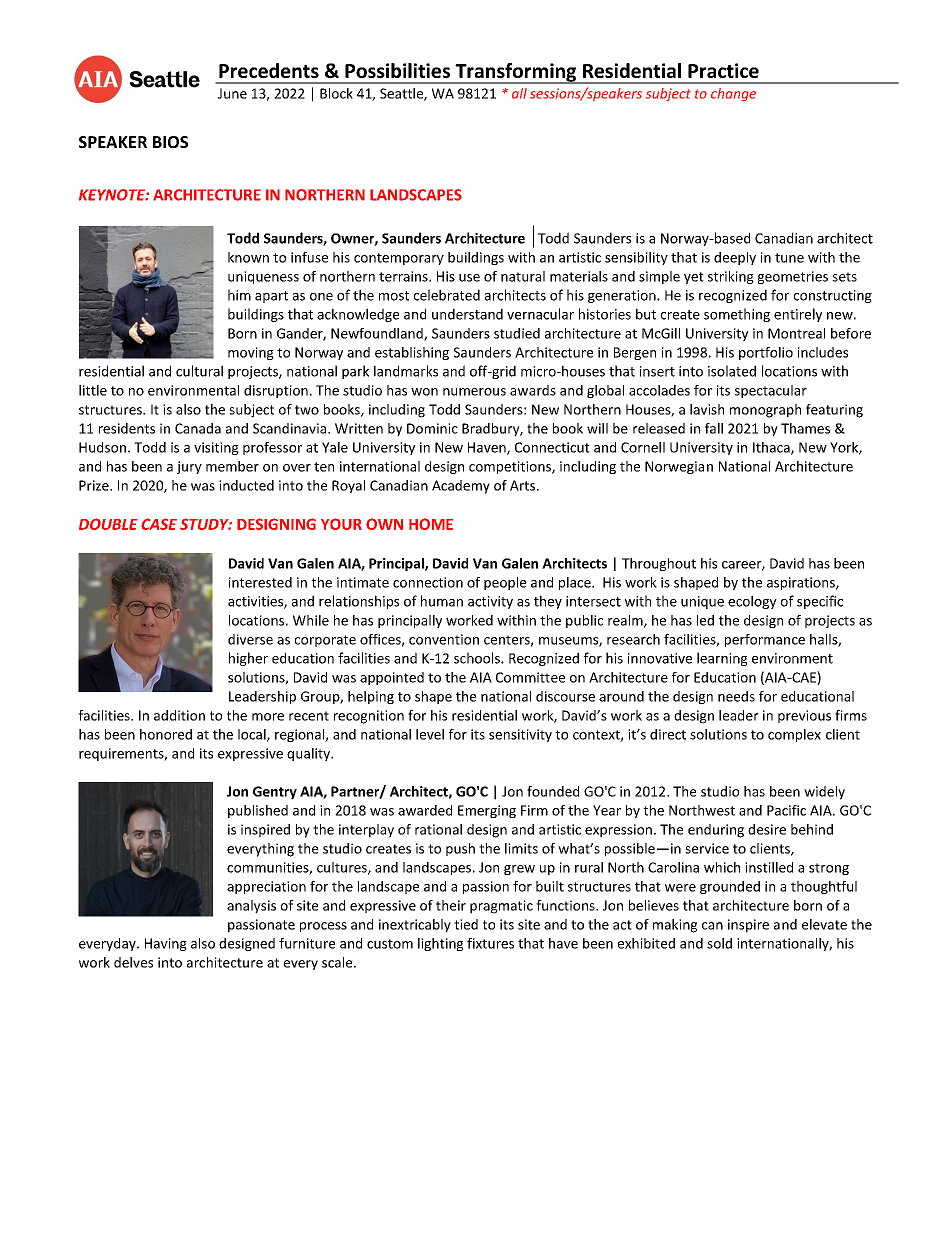 The image size is (952, 1233). What do you see at coordinates (166, 944) in the page?
I see `Having` at bounding box center [166, 944].
